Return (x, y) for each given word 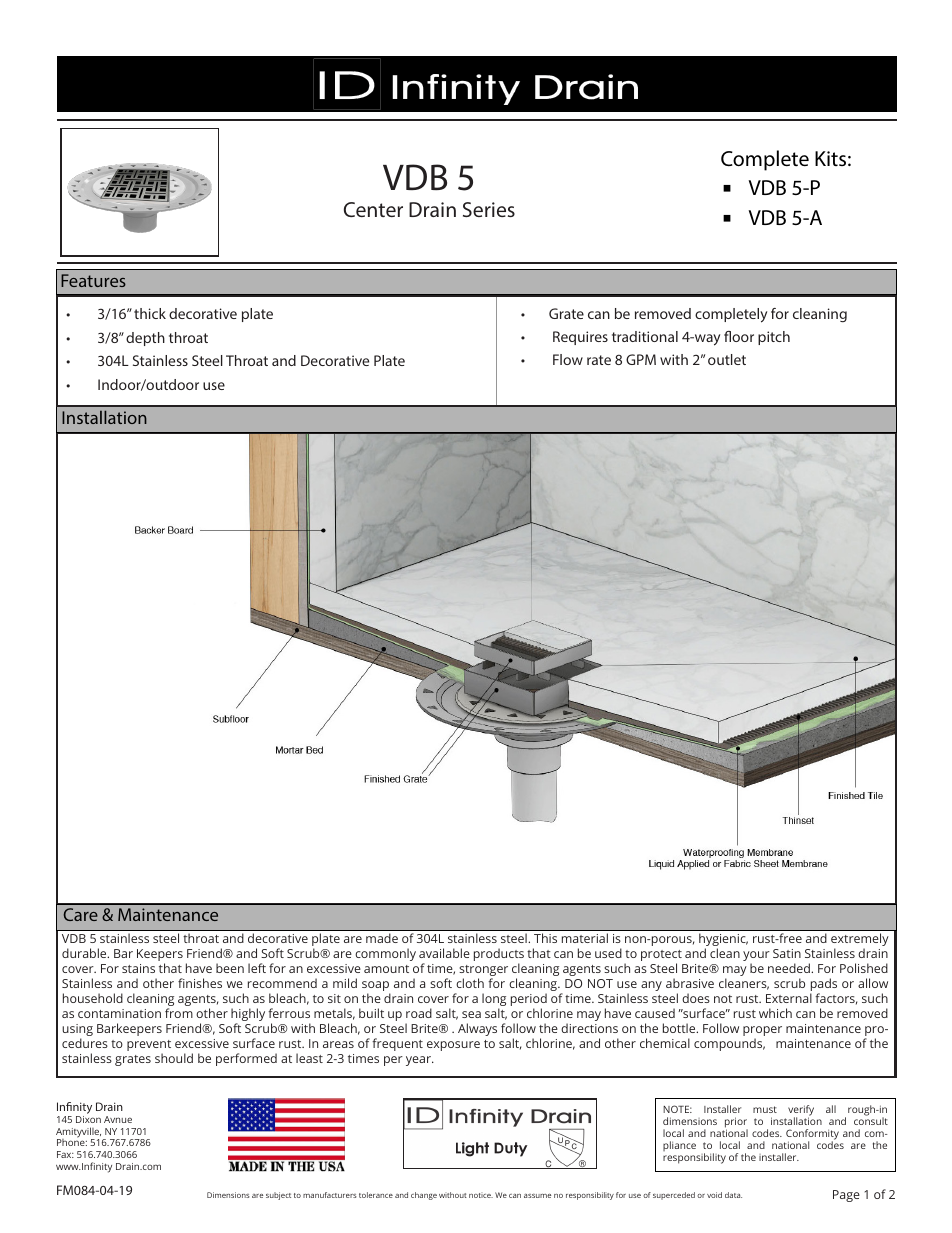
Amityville (78, 1133)
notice (481, 1195)
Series (489, 209)
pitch (774, 338)
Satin (787, 953)
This (545, 938)
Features (93, 280)
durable (85, 953)
